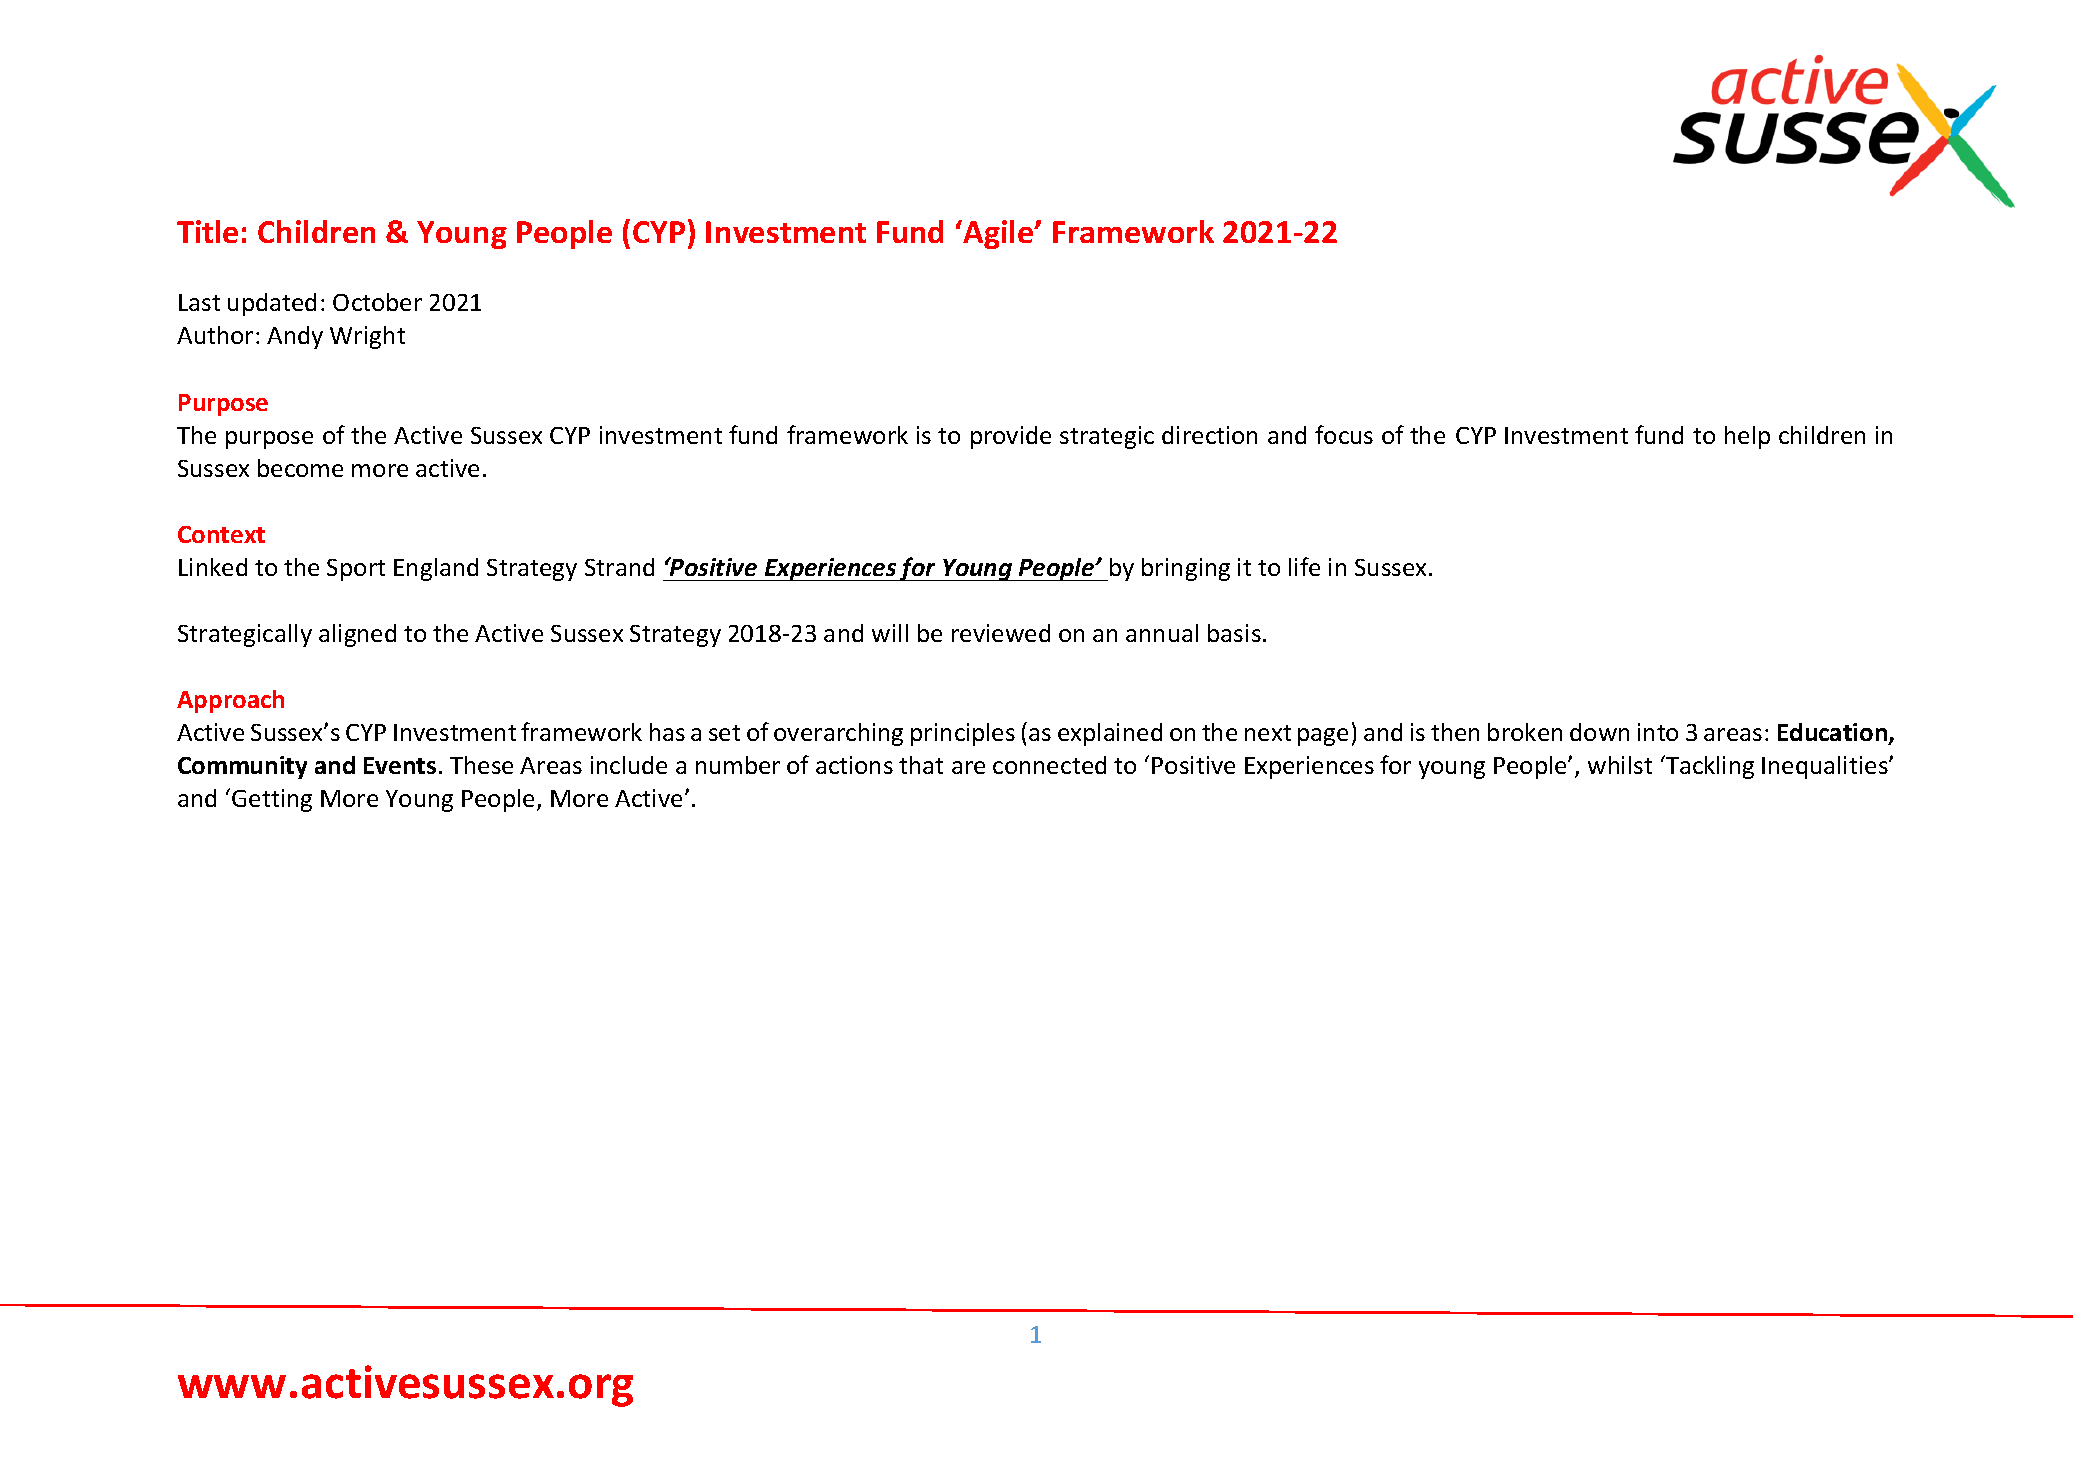 This document has width=2073, height=1466. I want to click on help, so click(1747, 437).
